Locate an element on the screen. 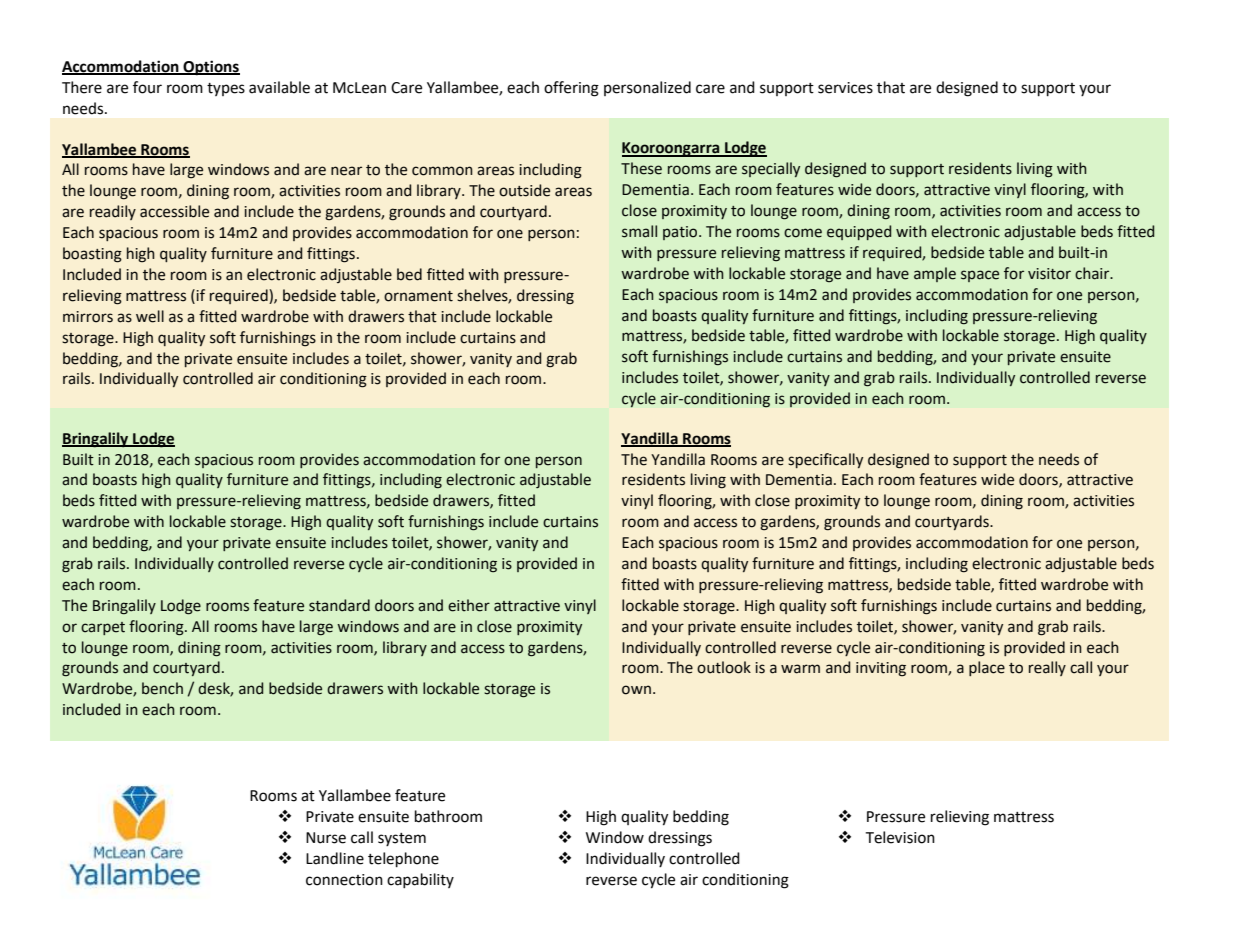 The width and height of the screenshot is (1233, 952). Television is located at coordinates (900, 837).
